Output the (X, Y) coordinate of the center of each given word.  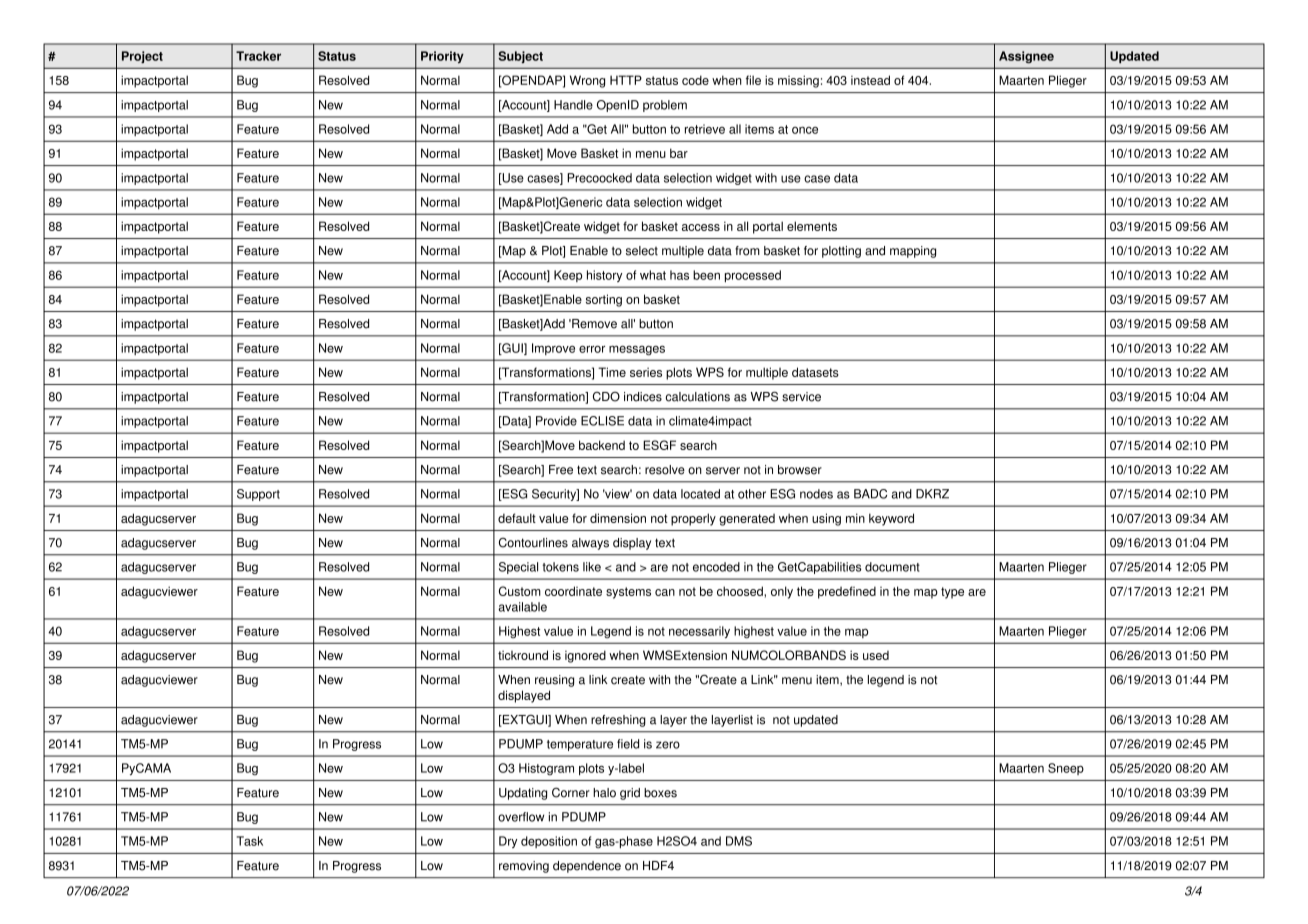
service (801, 397)
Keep (568, 276)
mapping (913, 252)
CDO (606, 397)
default (517, 518)
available (522, 607)
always (590, 544)
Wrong (587, 81)
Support (258, 495)
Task (250, 841)
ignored (585, 656)
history (604, 276)
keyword (891, 519)
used (876, 655)
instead (870, 80)
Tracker (258, 56)
